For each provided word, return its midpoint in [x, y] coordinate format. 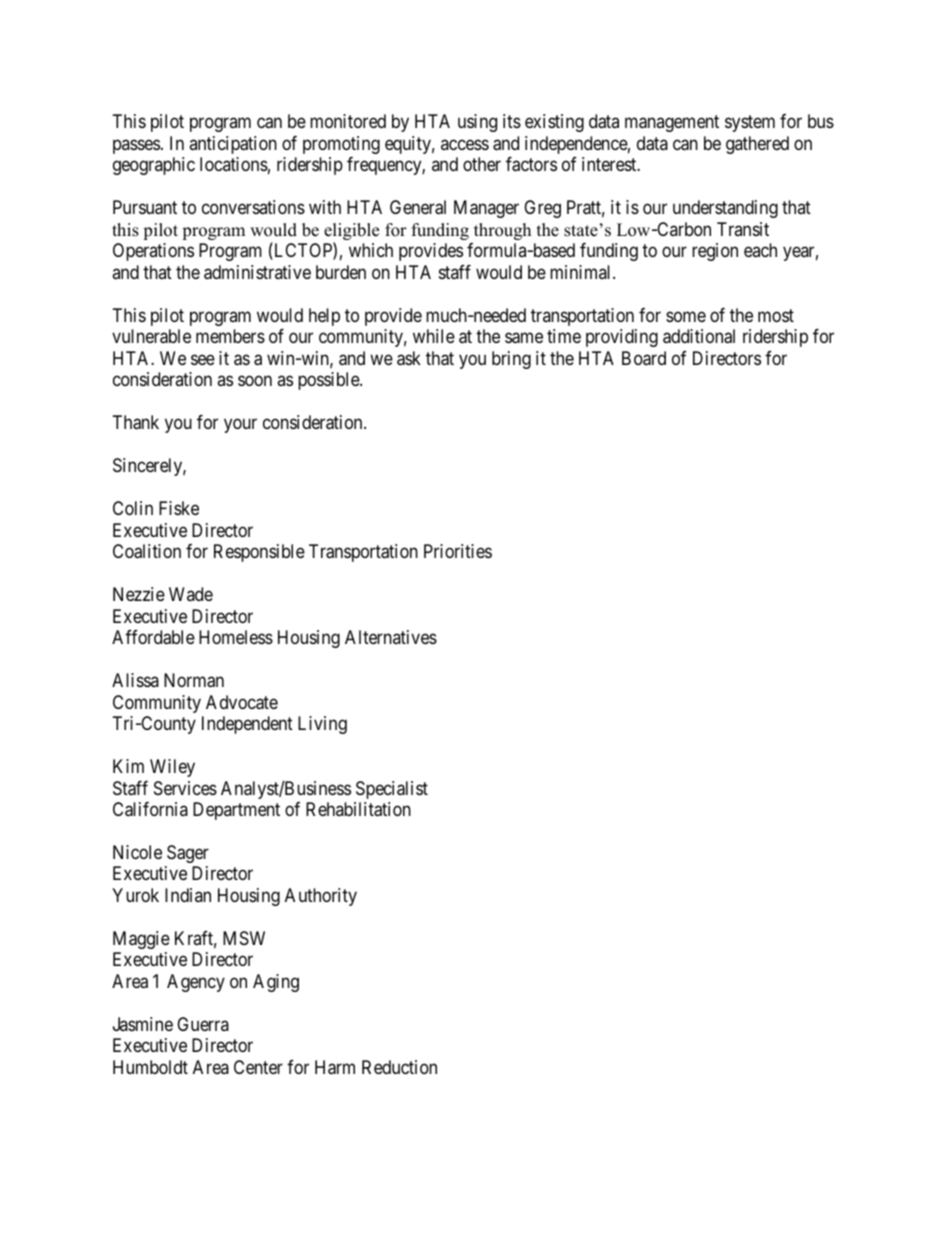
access [465, 144]
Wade [191, 594]
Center [258, 1067]
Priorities [458, 551]
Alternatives [391, 637]
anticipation [233, 145]
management [672, 124]
